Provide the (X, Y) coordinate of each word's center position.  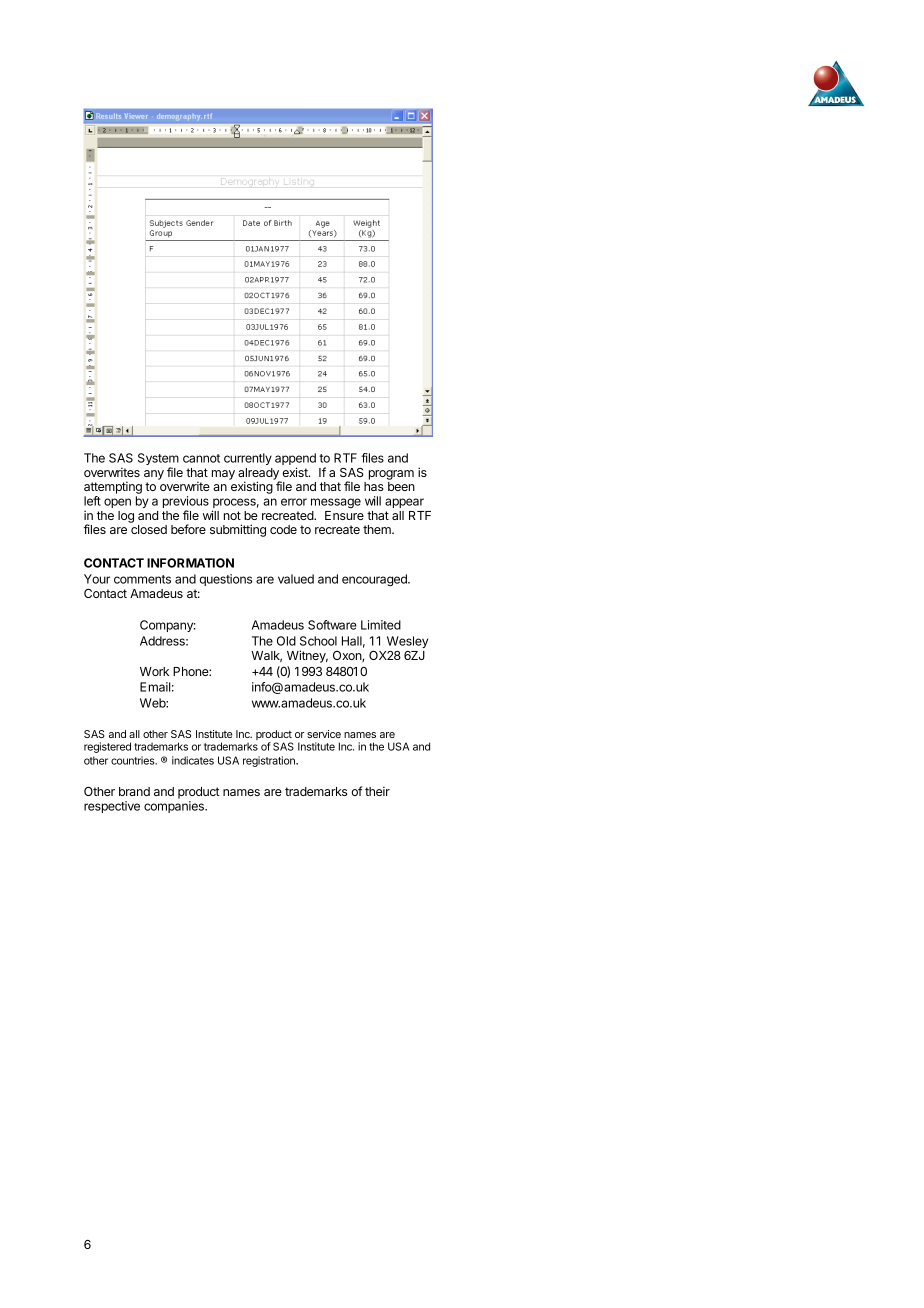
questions (226, 580)
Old (286, 641)
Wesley (407, 642)
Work (154, 671)
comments (142, 579)
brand (134, 791)
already (259, 475)
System (158, 460)
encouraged (375, 580)
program (391, 475)
